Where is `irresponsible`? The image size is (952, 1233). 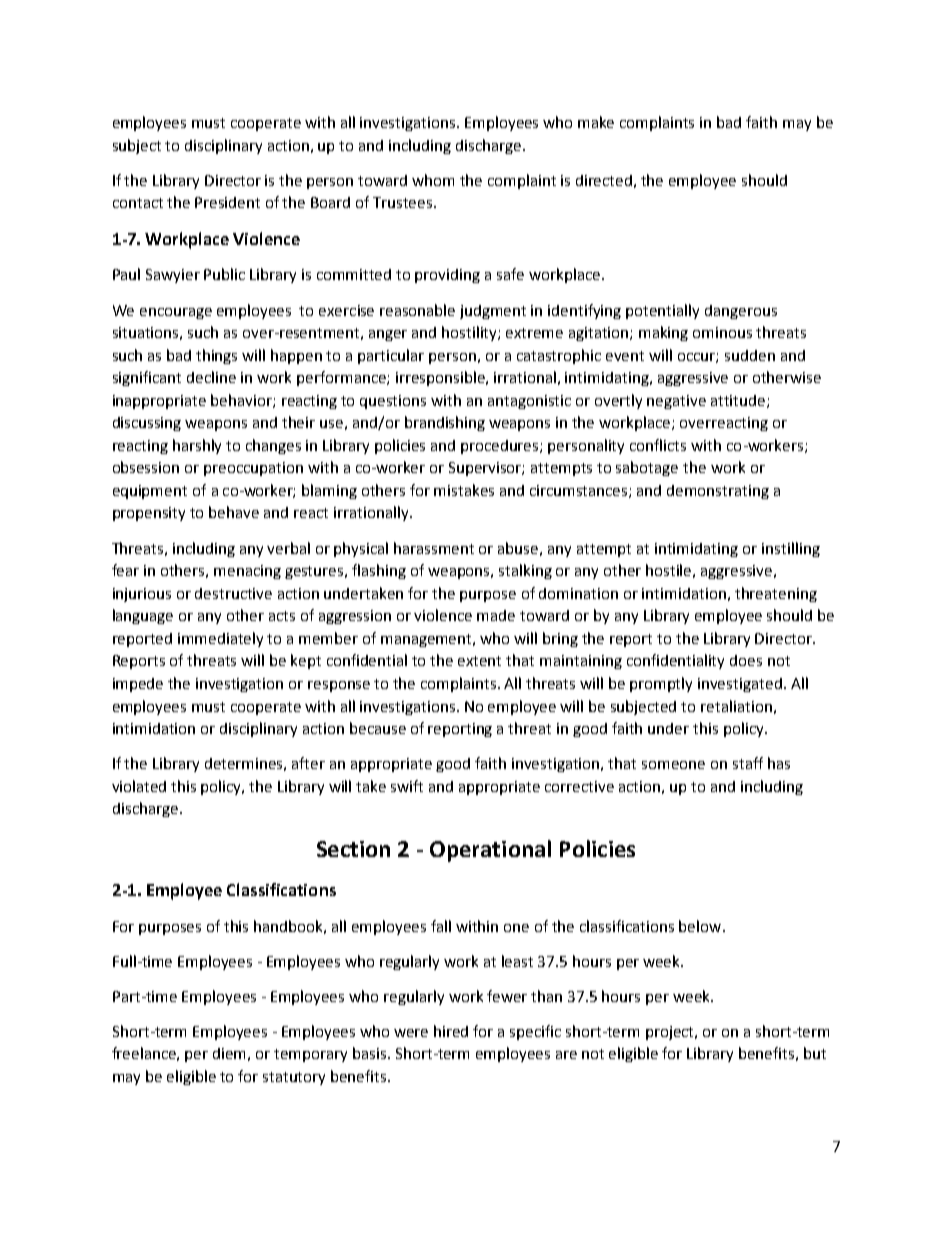 irresponsible is located at coordinates (441, 378).
